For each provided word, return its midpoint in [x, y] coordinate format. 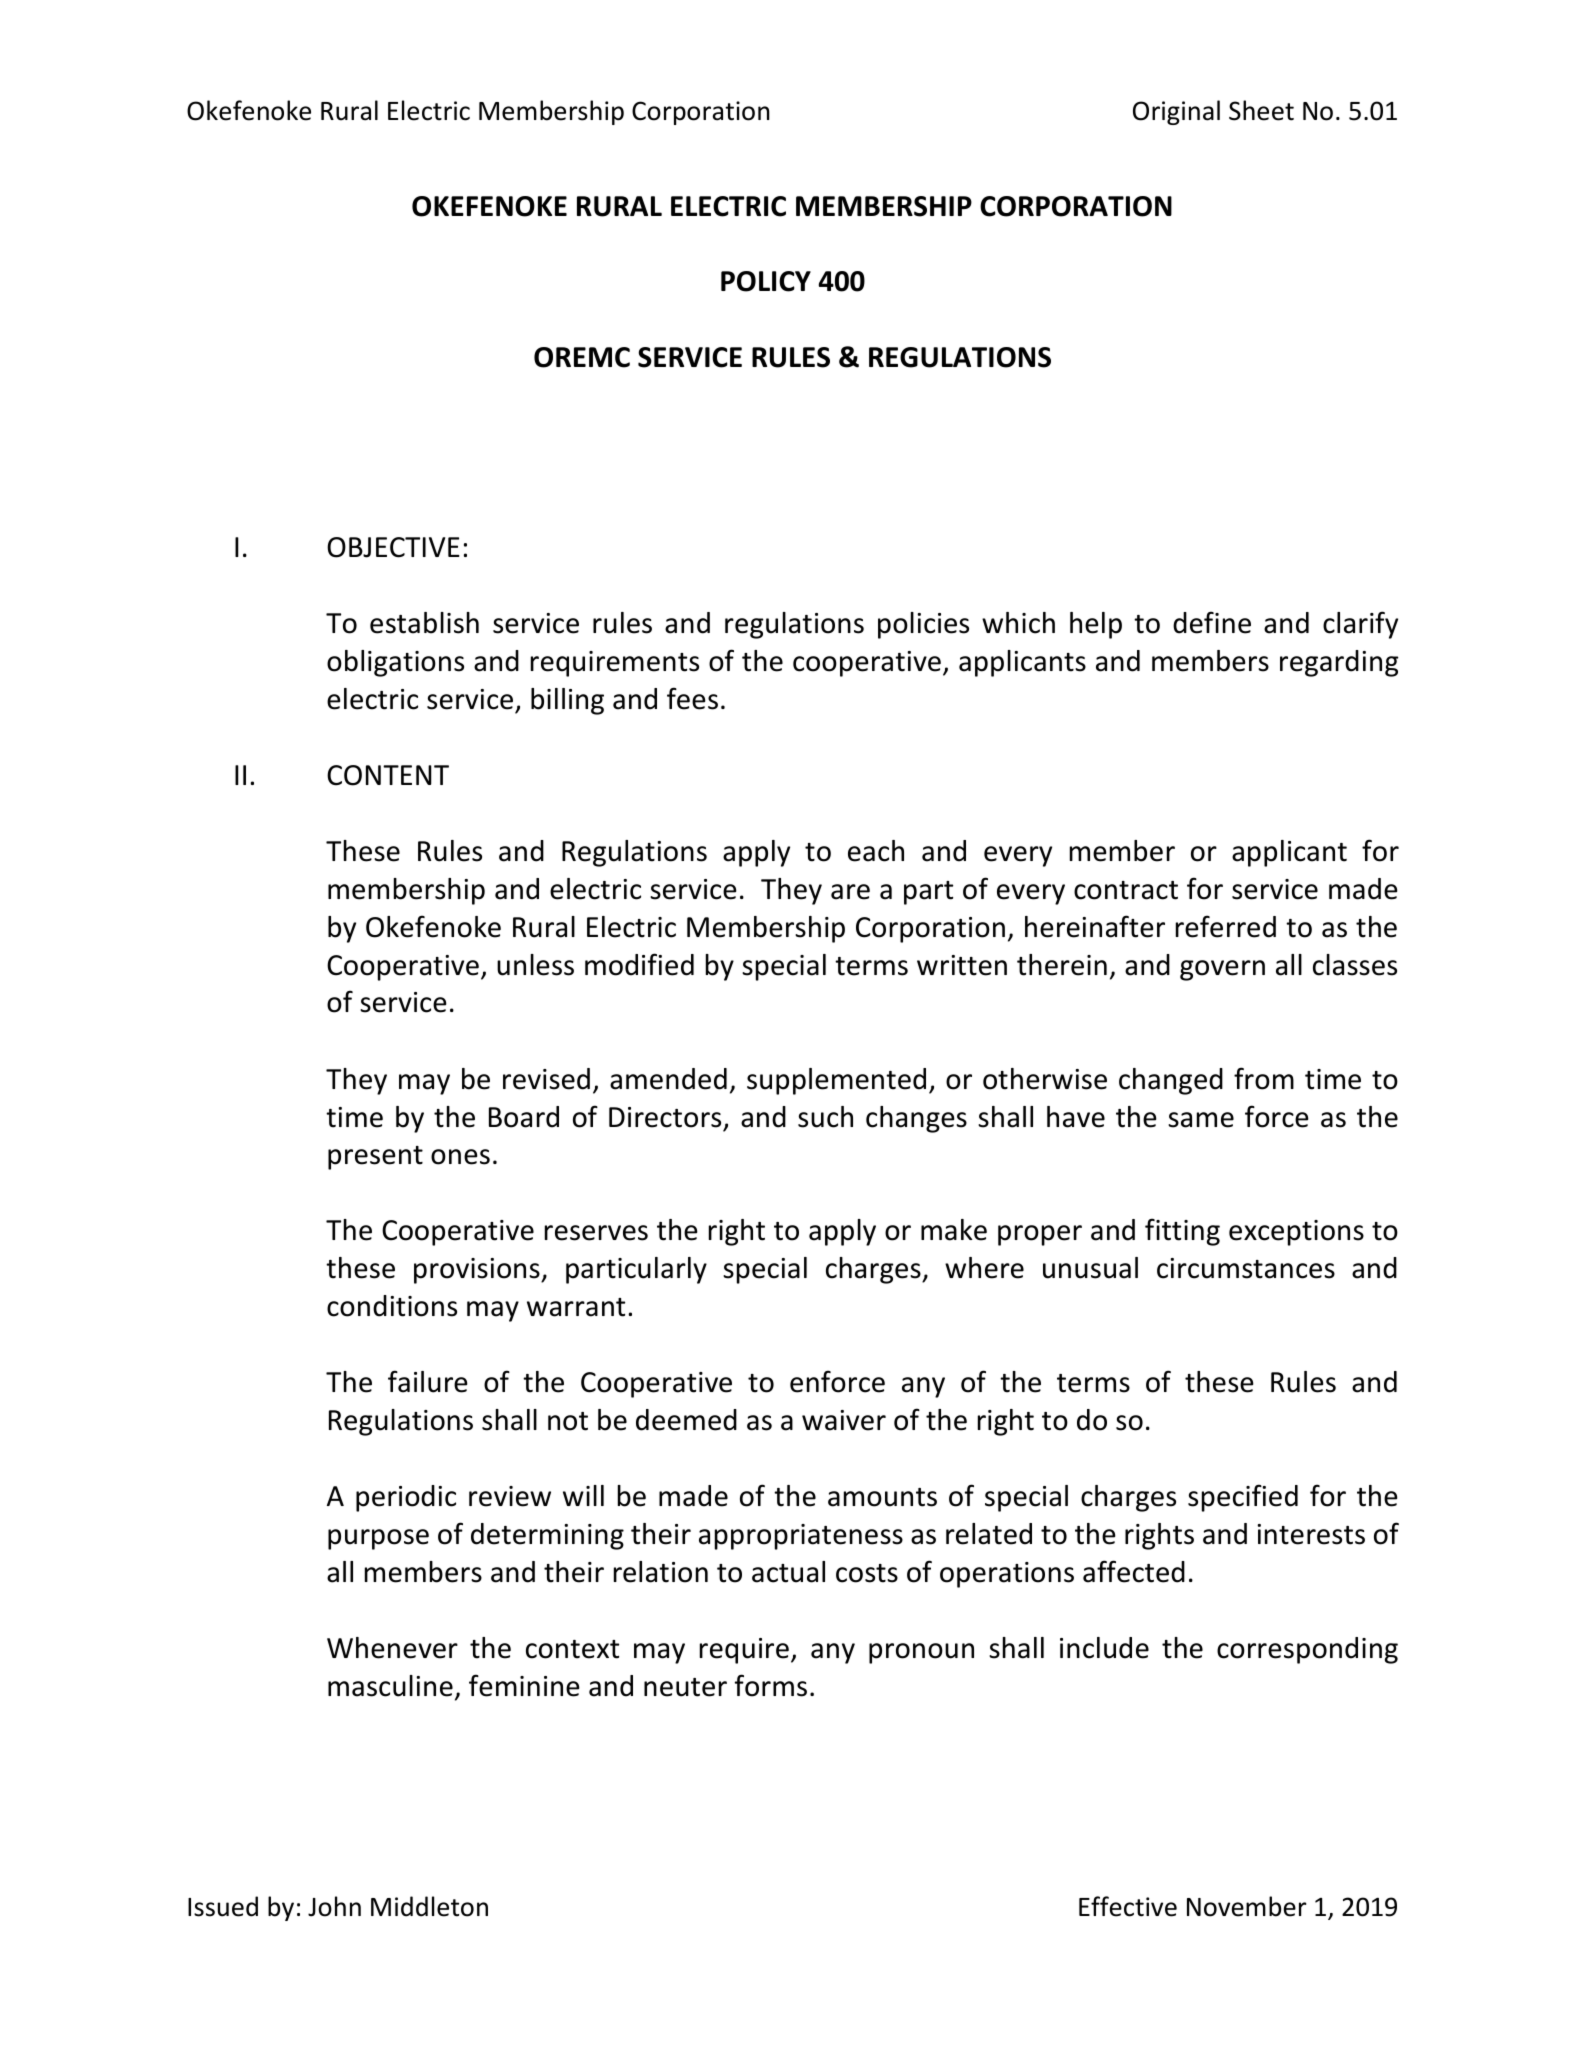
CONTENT [388, 775]
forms [771, 1685]
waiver [844, 1420]
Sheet [1261, 110]
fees [692, 698]
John [334, 1906]
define [1212, 622]
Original [1176, 112]
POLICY [766, 281]
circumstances [1246, 1268]
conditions [392, 1306]
